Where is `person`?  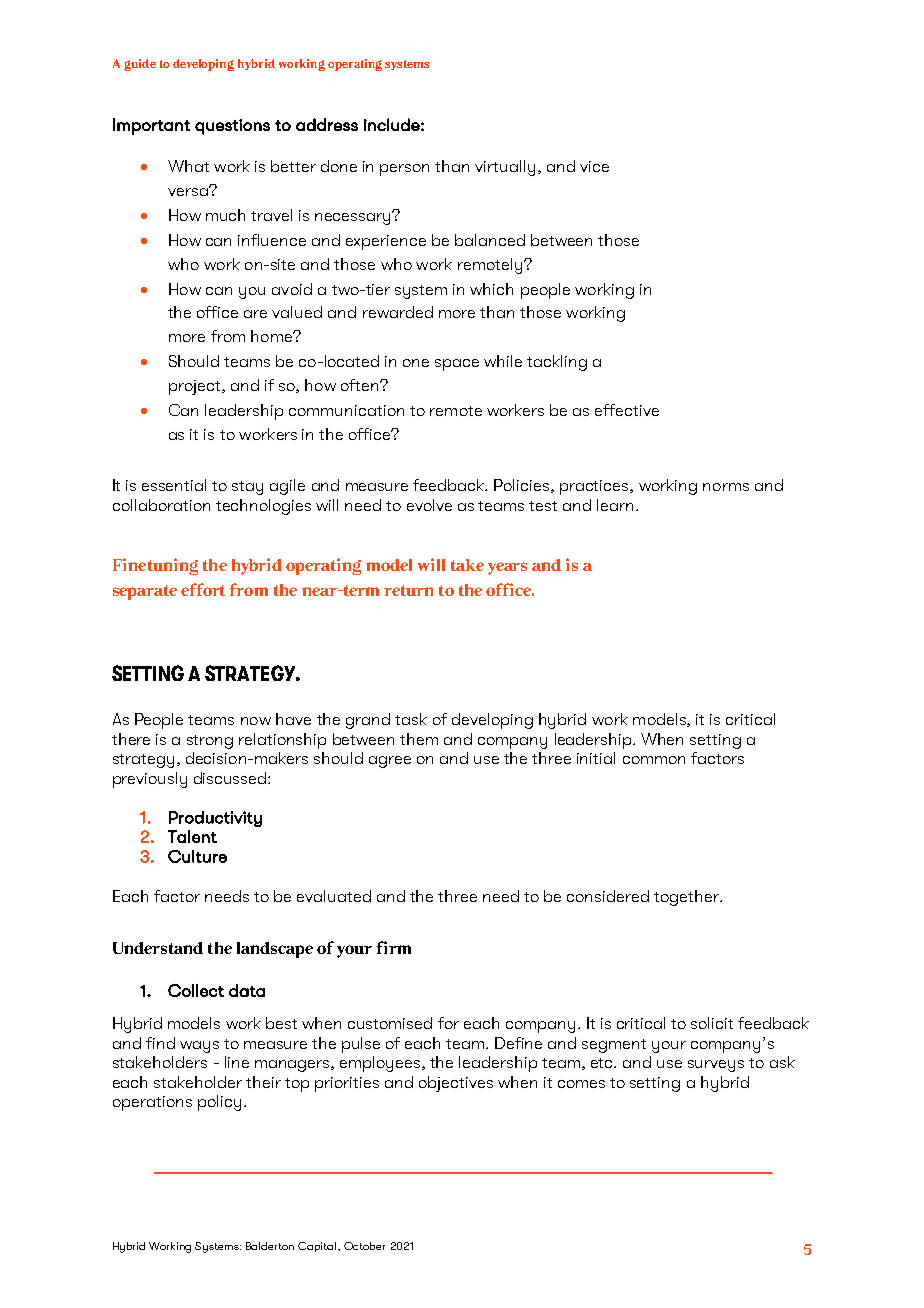 person is located at coordinates (404, 170).
